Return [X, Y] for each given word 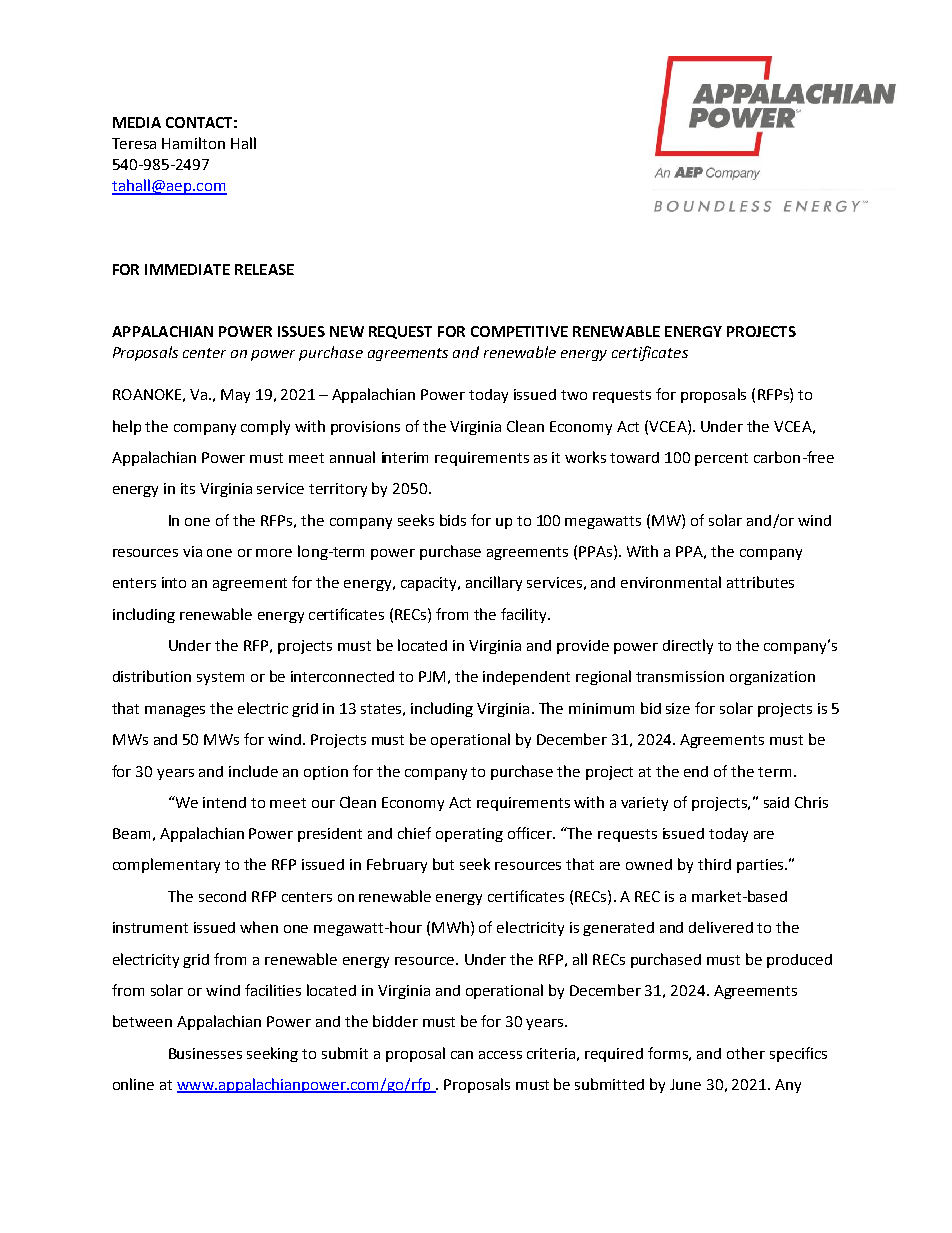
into [174, 582]
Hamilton [193, 143]
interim [405, 457]
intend [224, 802]
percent [721, 459]
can [462, 1055]
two [574, 395]
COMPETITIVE [519, 331]
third [714, 864]
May [235, 396]
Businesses [205, 1053]
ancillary [494, 583]
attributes [760, 582]
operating [469, 835]
